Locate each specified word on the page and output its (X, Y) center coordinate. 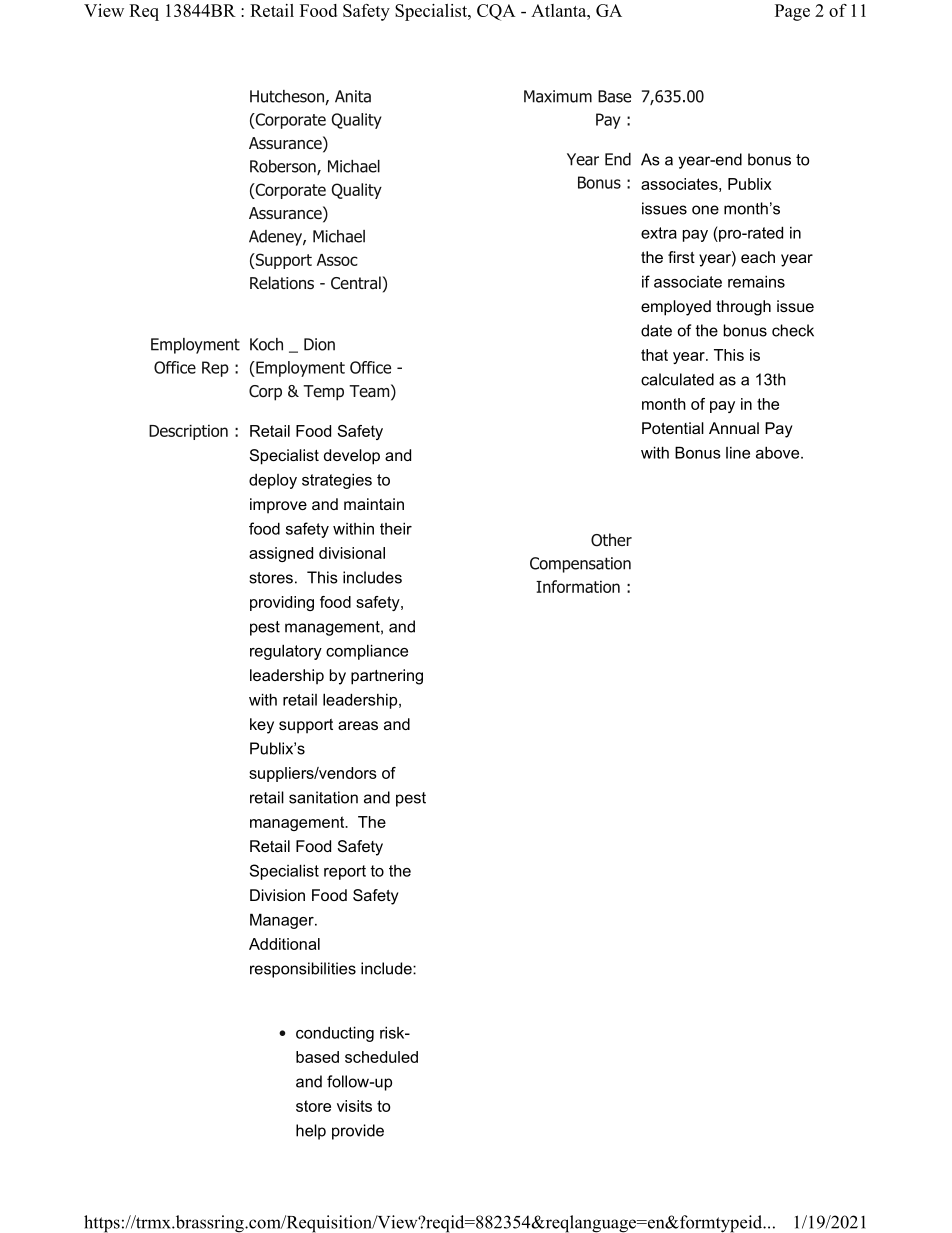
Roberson (284, 167)
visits (354, 1106)
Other (611, 540)
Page (792, 12)
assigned (281, 554)
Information (578, 586)
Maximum (558, 96)
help (311, 1132)
